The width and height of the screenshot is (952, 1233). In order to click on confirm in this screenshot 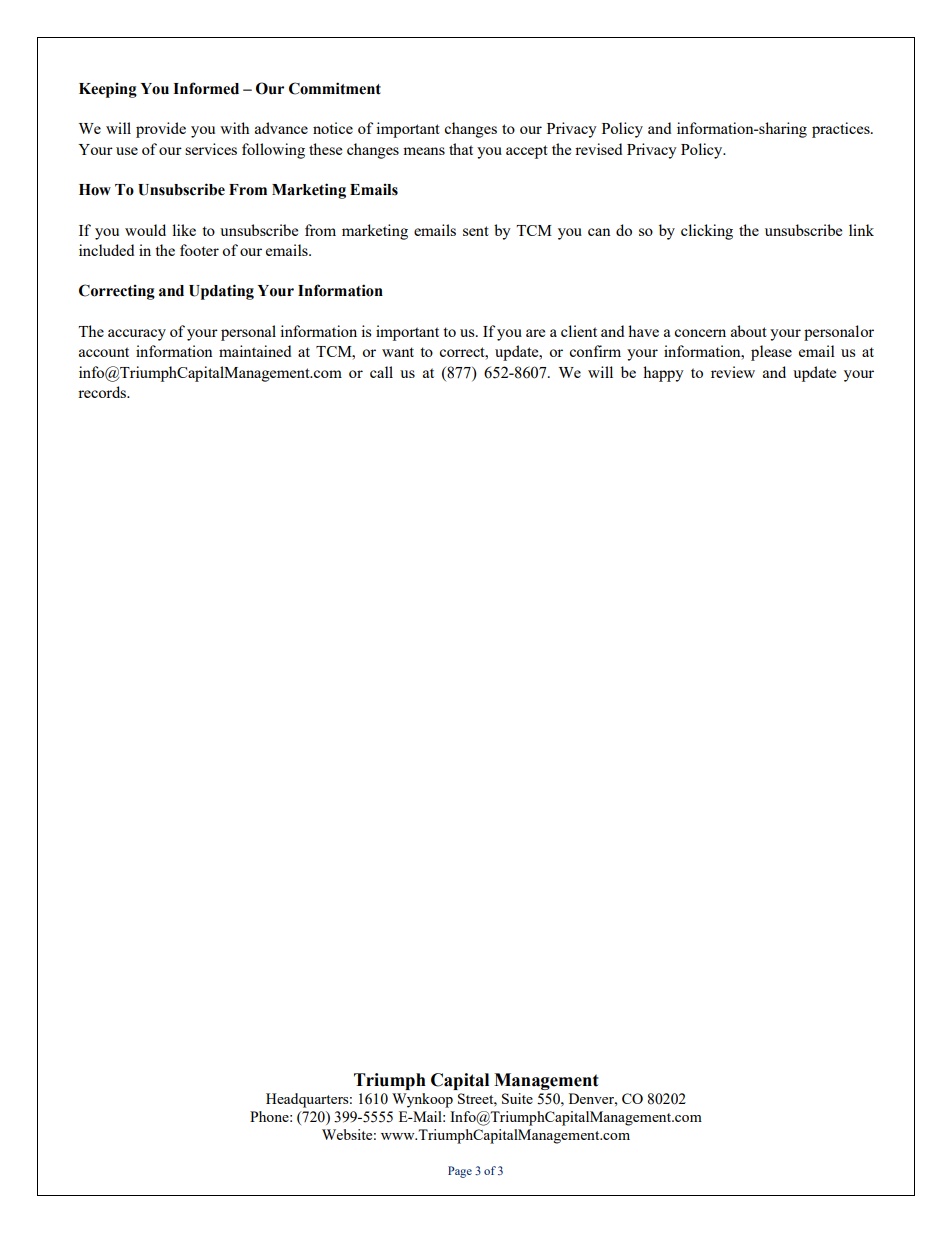, I will do `click(595, 351)`.
